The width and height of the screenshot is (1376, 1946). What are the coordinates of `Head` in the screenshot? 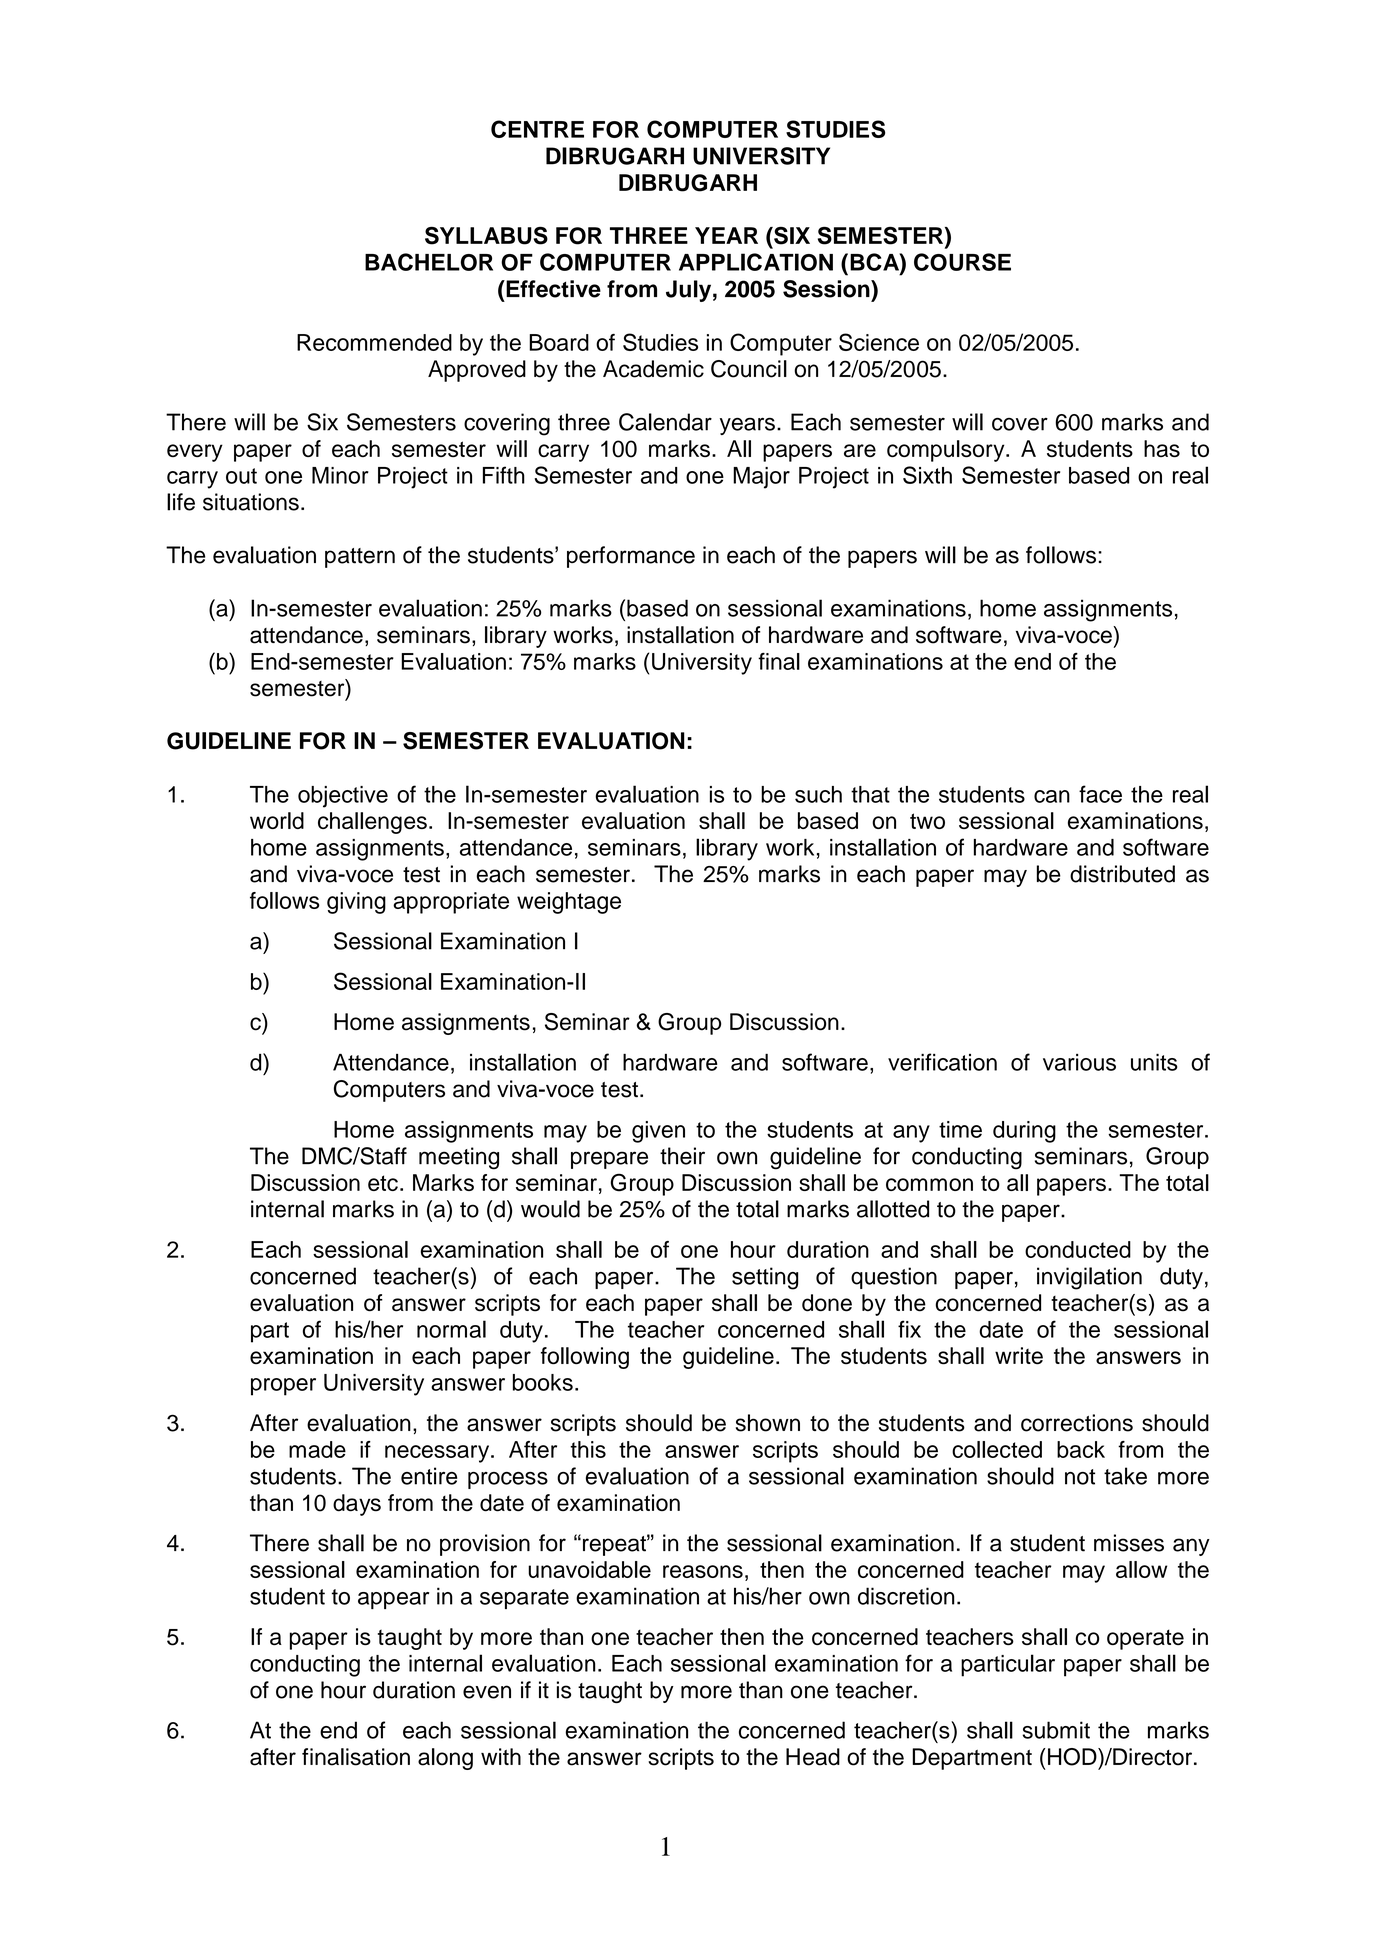 It's located at (813, 1757).
